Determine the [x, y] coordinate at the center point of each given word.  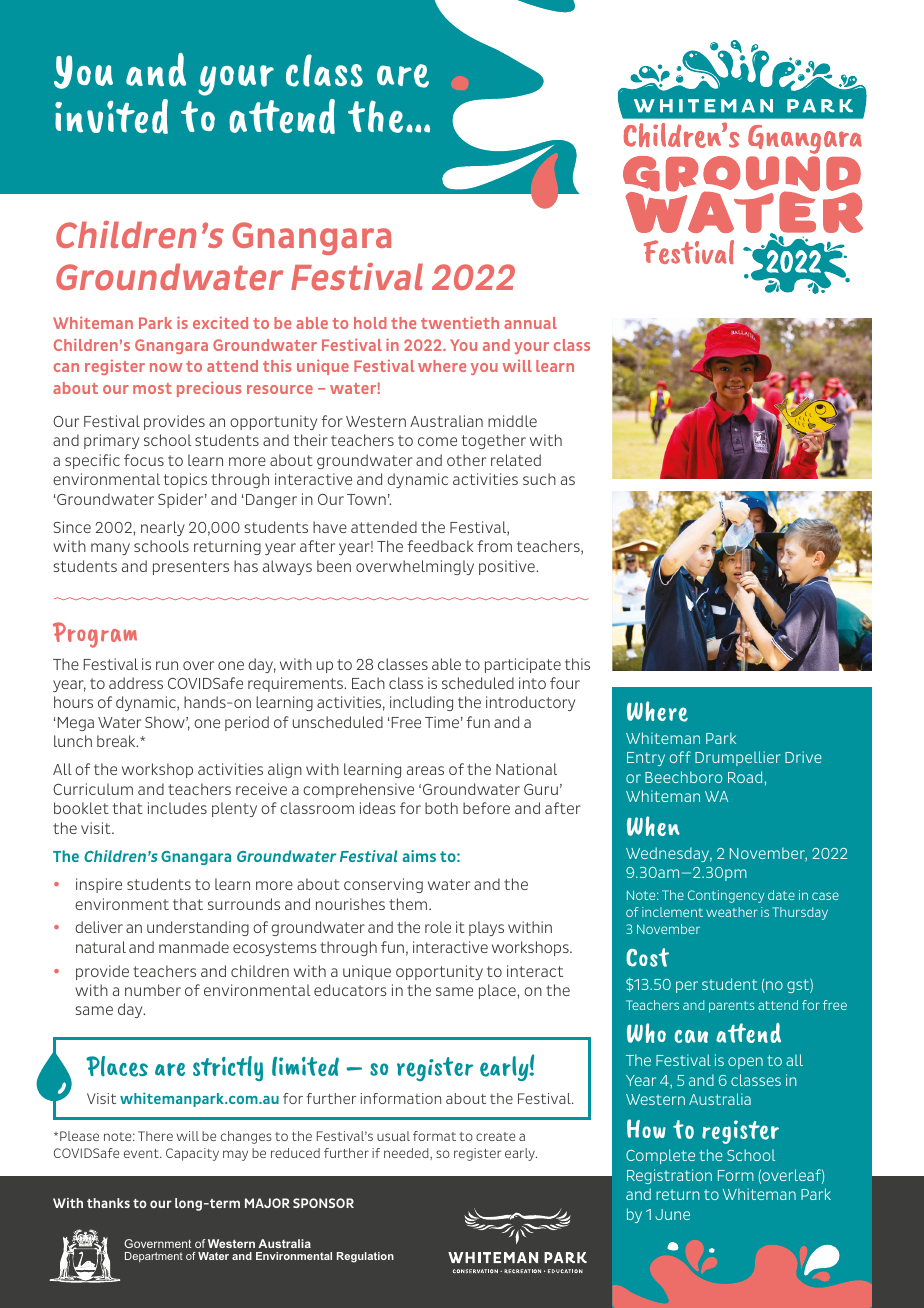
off [680, 757]
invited [111, 116]
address [136, 683]
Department [154, 1257]
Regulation [365, 1257]
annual [530, 323]
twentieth [460, 322]
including [421, 703]
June [672, 1214]
